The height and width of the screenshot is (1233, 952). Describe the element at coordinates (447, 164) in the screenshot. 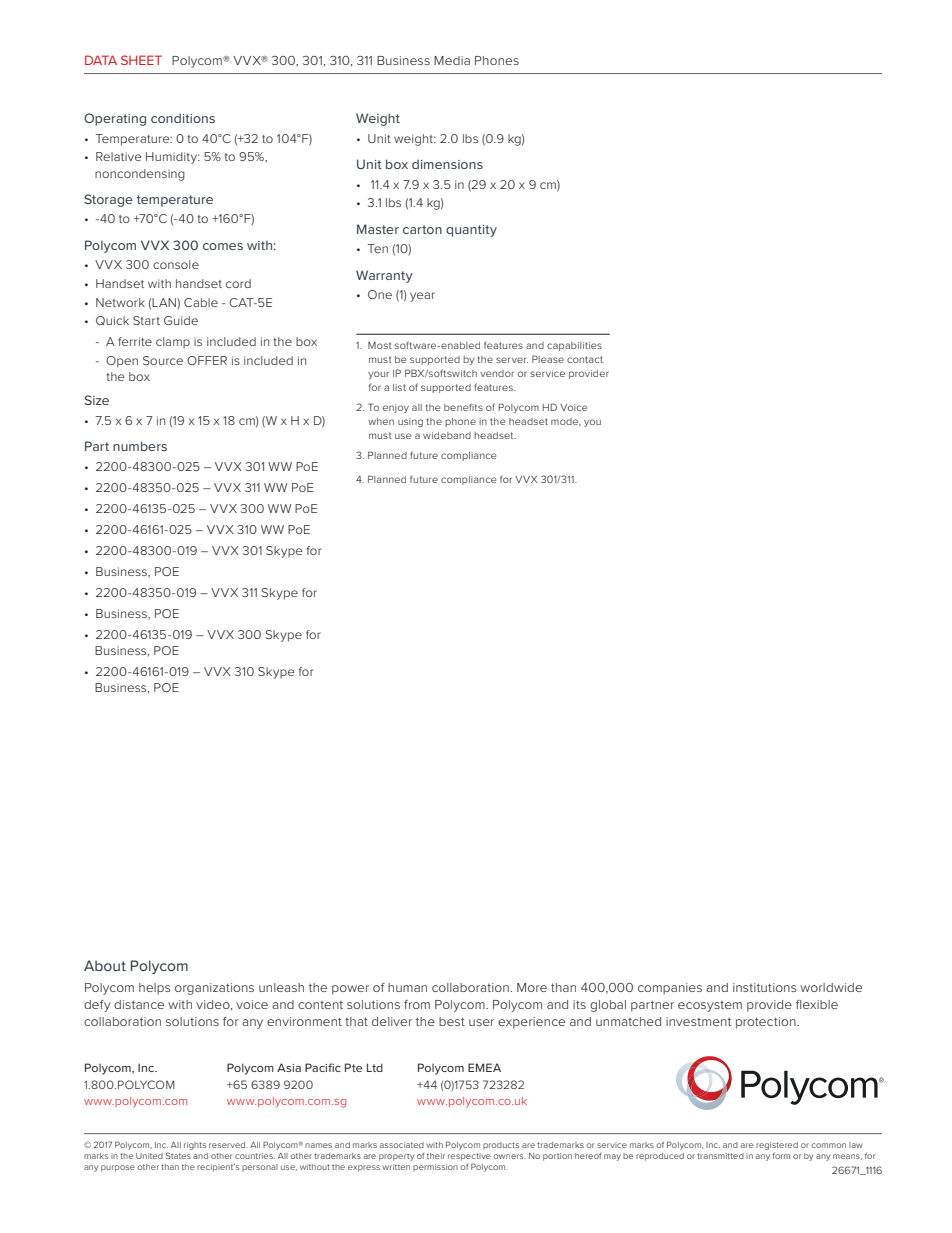

I see `dimensions` at that location.
